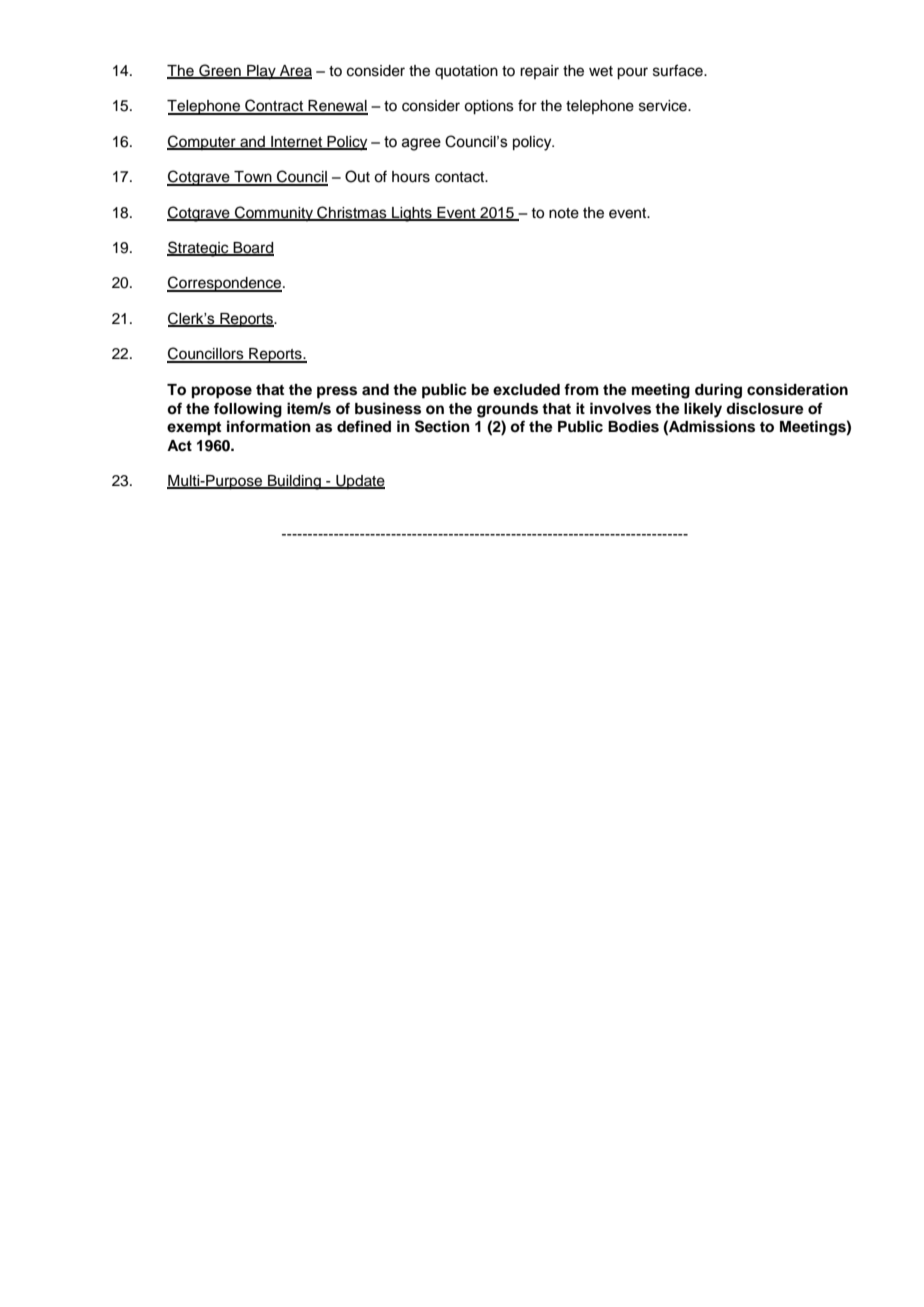 This image has height=1307, width=924. I want to click on Lights, so click(412, 214).
